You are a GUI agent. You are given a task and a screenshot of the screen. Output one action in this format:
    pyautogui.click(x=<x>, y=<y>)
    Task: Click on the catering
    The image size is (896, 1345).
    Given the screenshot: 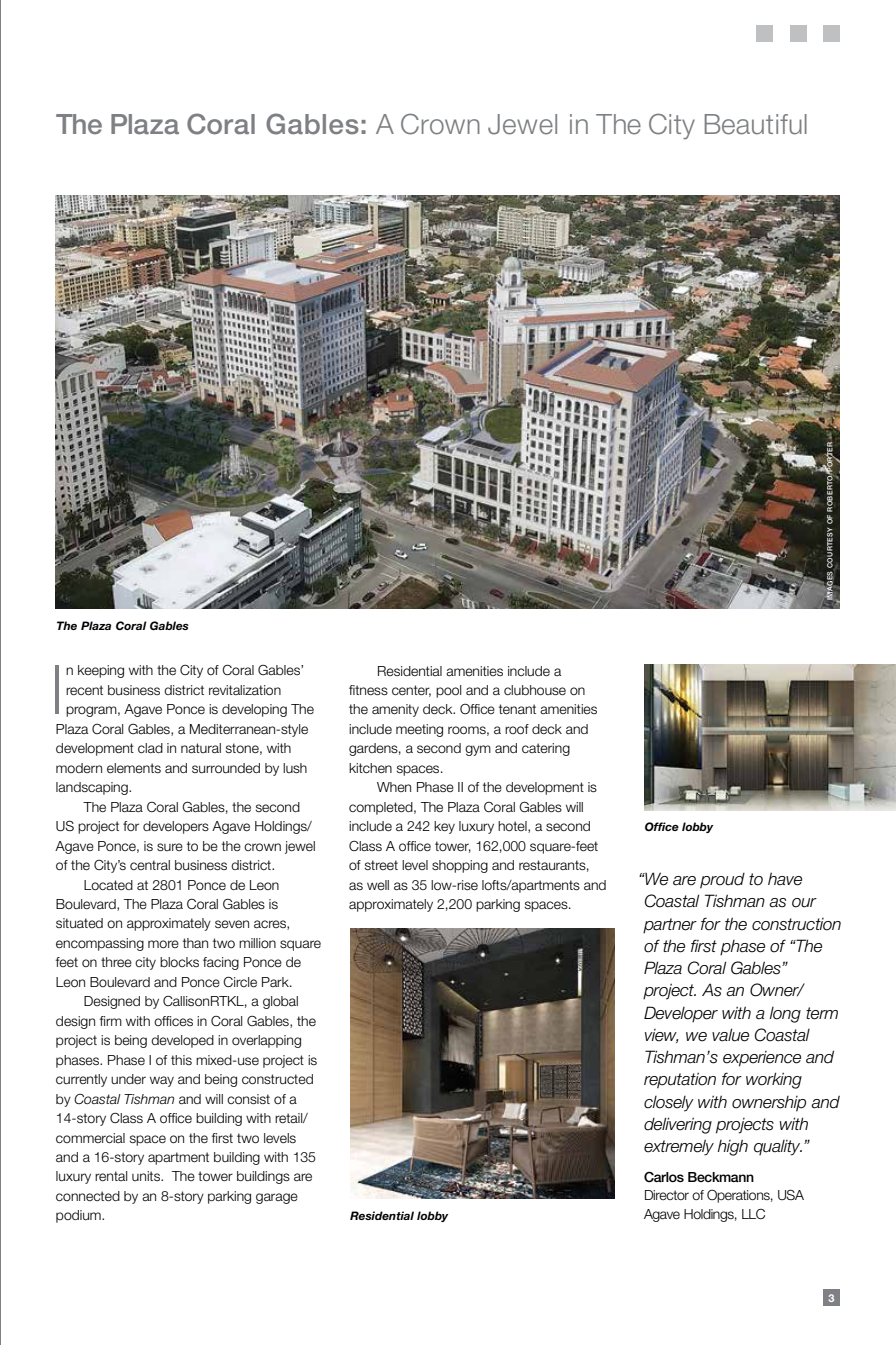 What is the action you would take?
    pyautogui.click(x=546, y=749)
